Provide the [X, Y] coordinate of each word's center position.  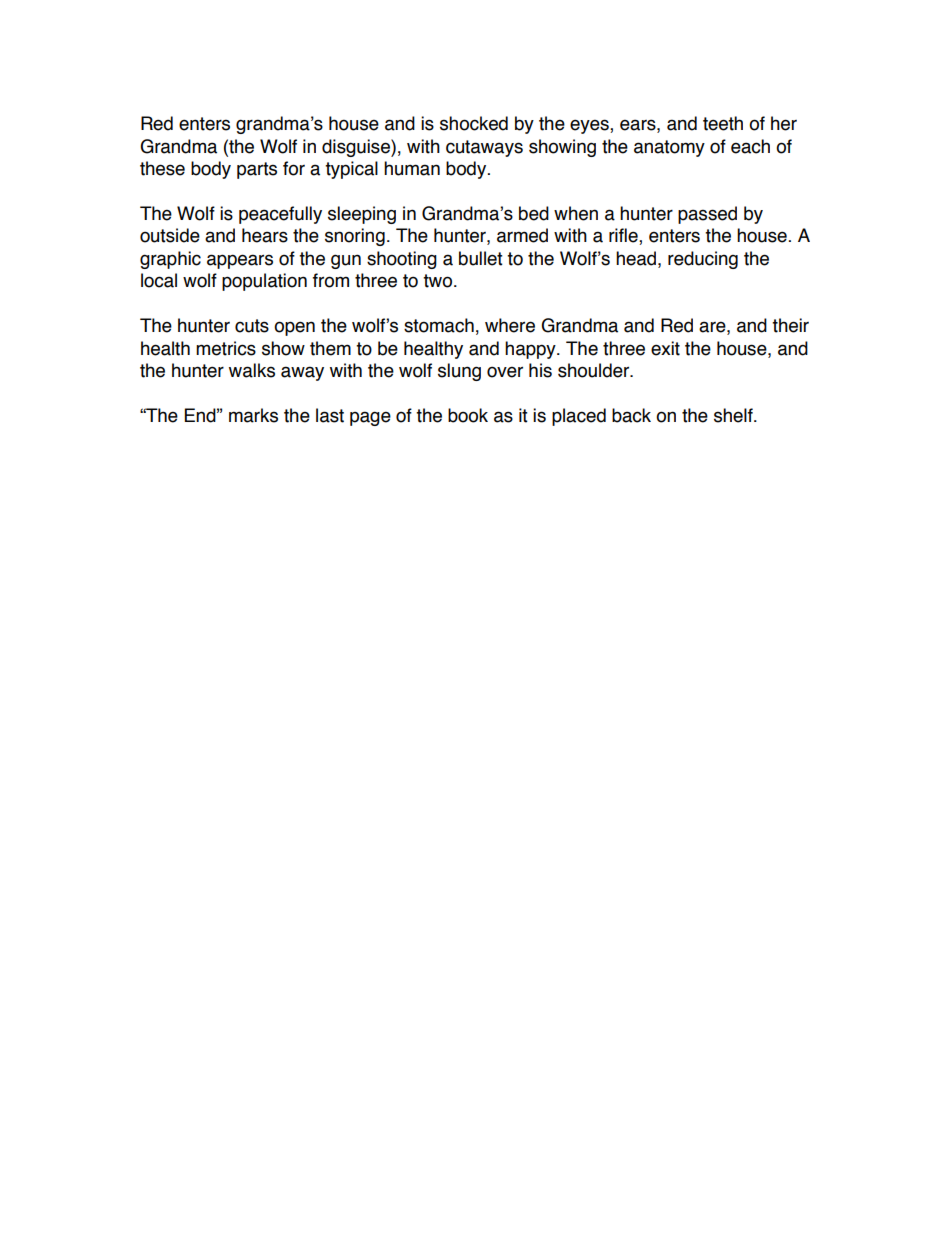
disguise [357, 148]
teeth [723, 123]
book [468, 415]
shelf [734, 415]
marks [253, 415]
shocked [474, 123]
